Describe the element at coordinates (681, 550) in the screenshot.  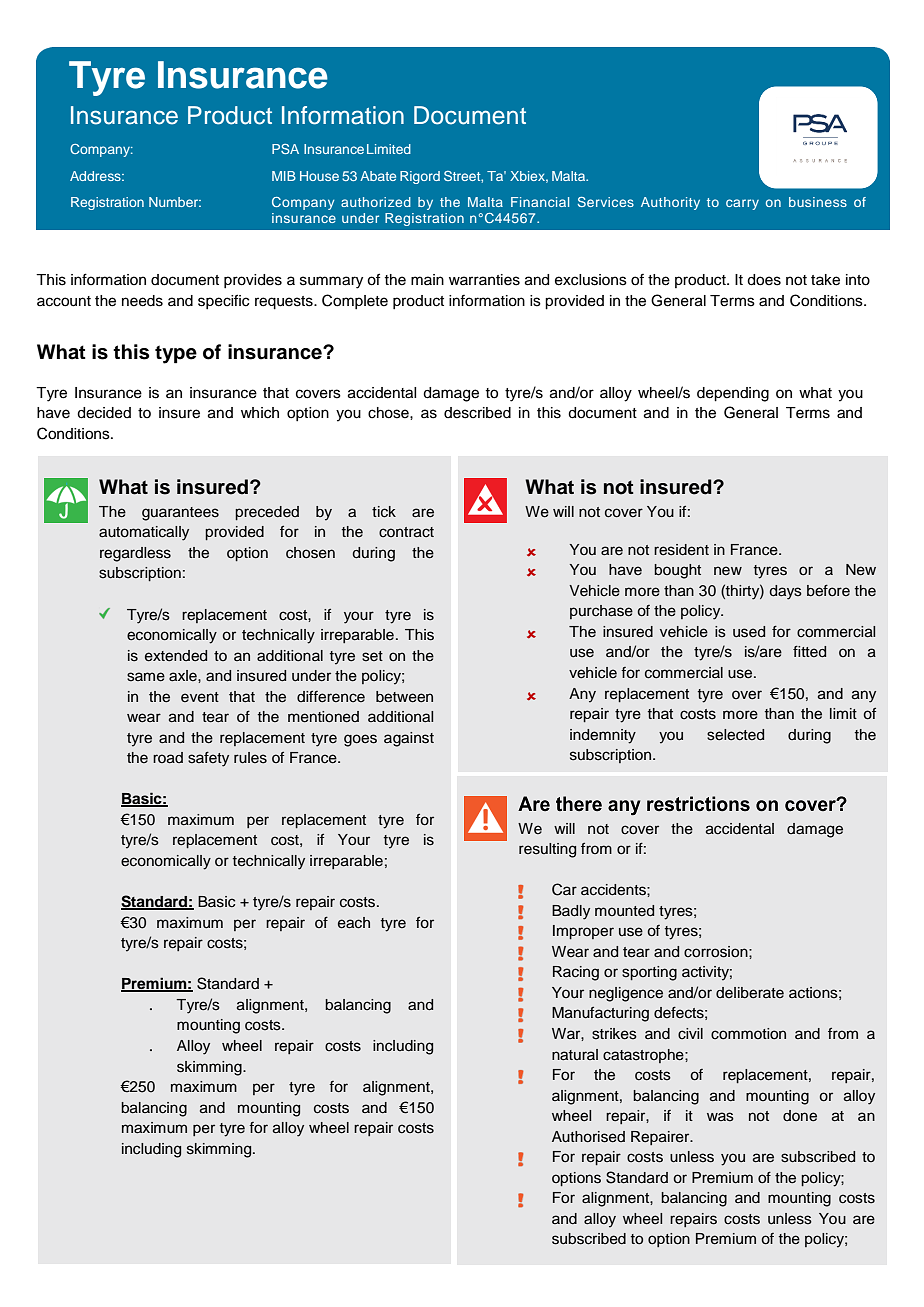
I see `resident` at that location.
